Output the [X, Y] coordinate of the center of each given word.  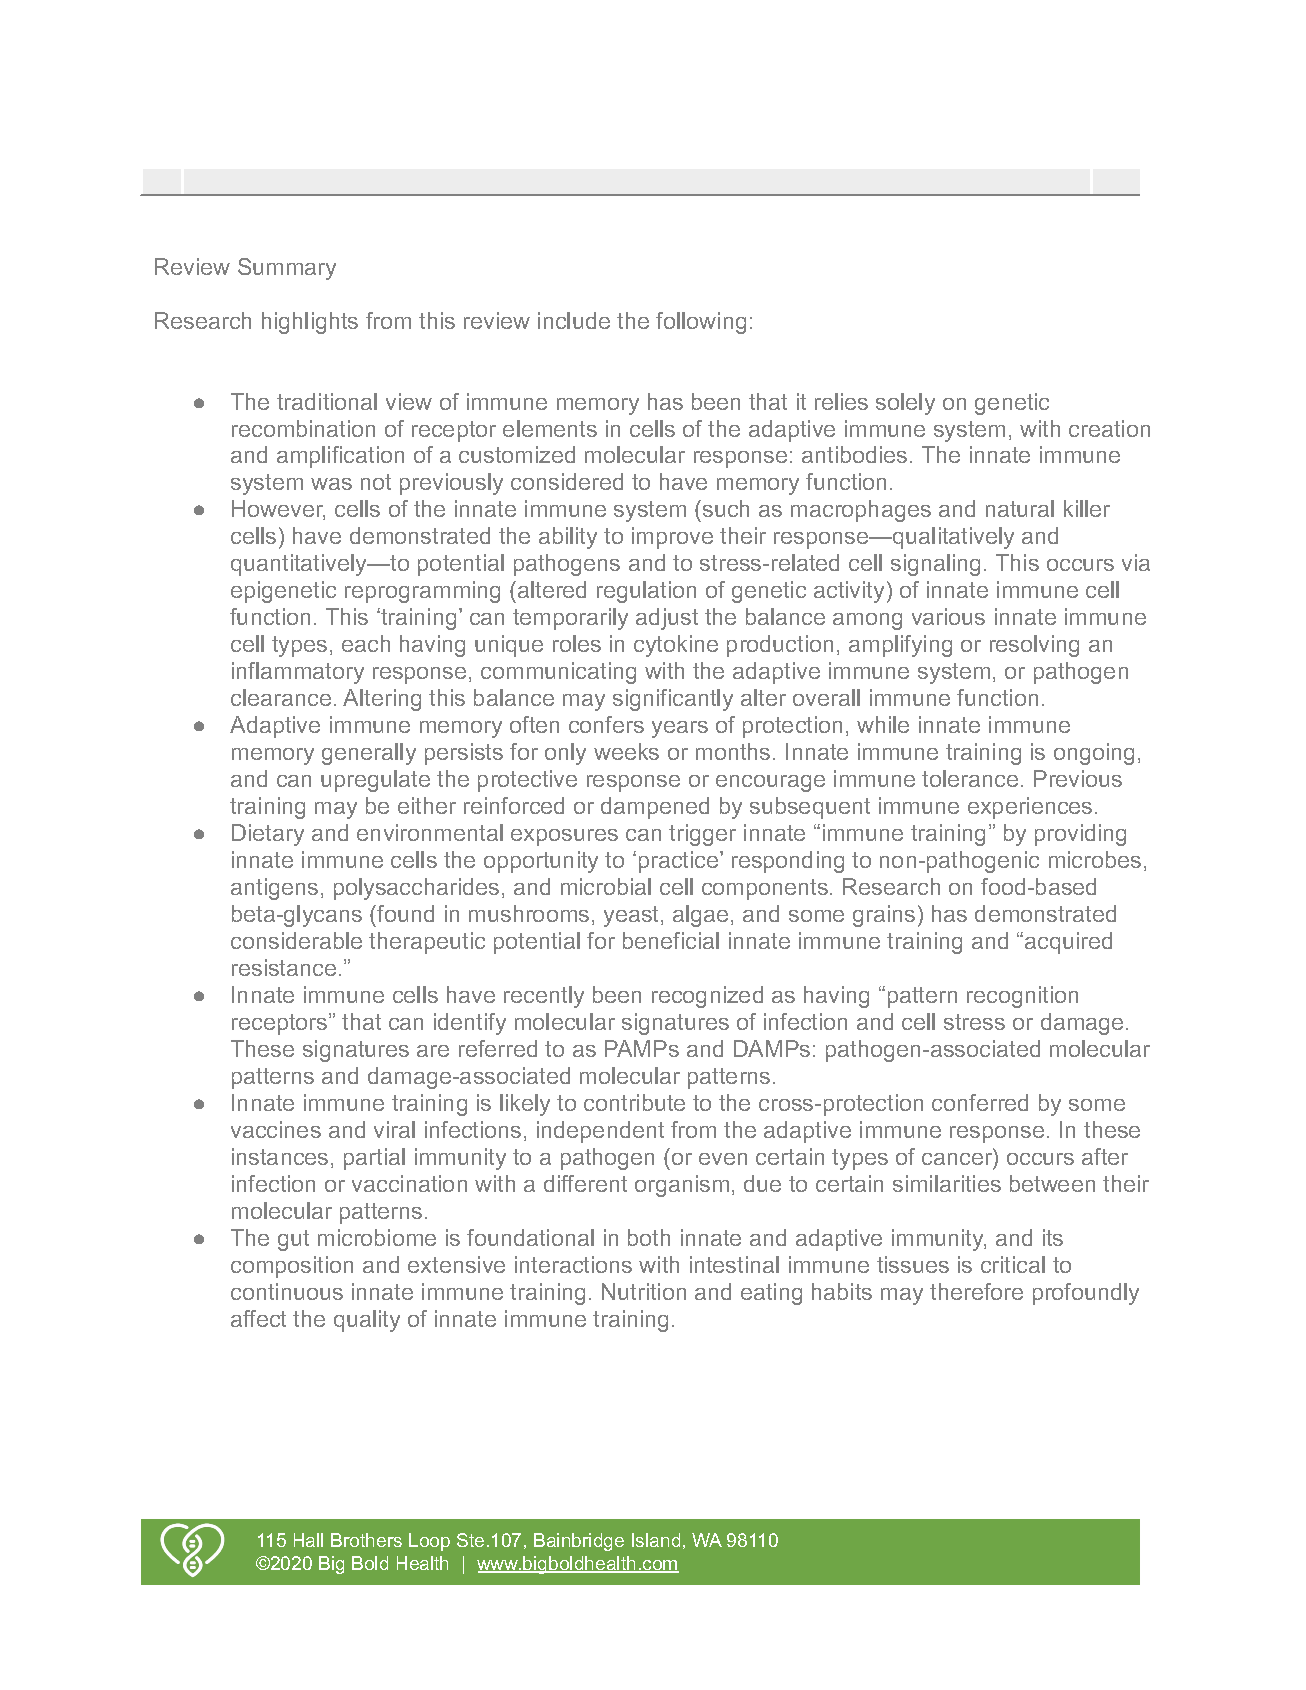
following [701, 323]
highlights [310, 323]
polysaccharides [416, 889]
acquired [1068, 943]
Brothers [366, 1540]
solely [905, 404]
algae [700, 916]
